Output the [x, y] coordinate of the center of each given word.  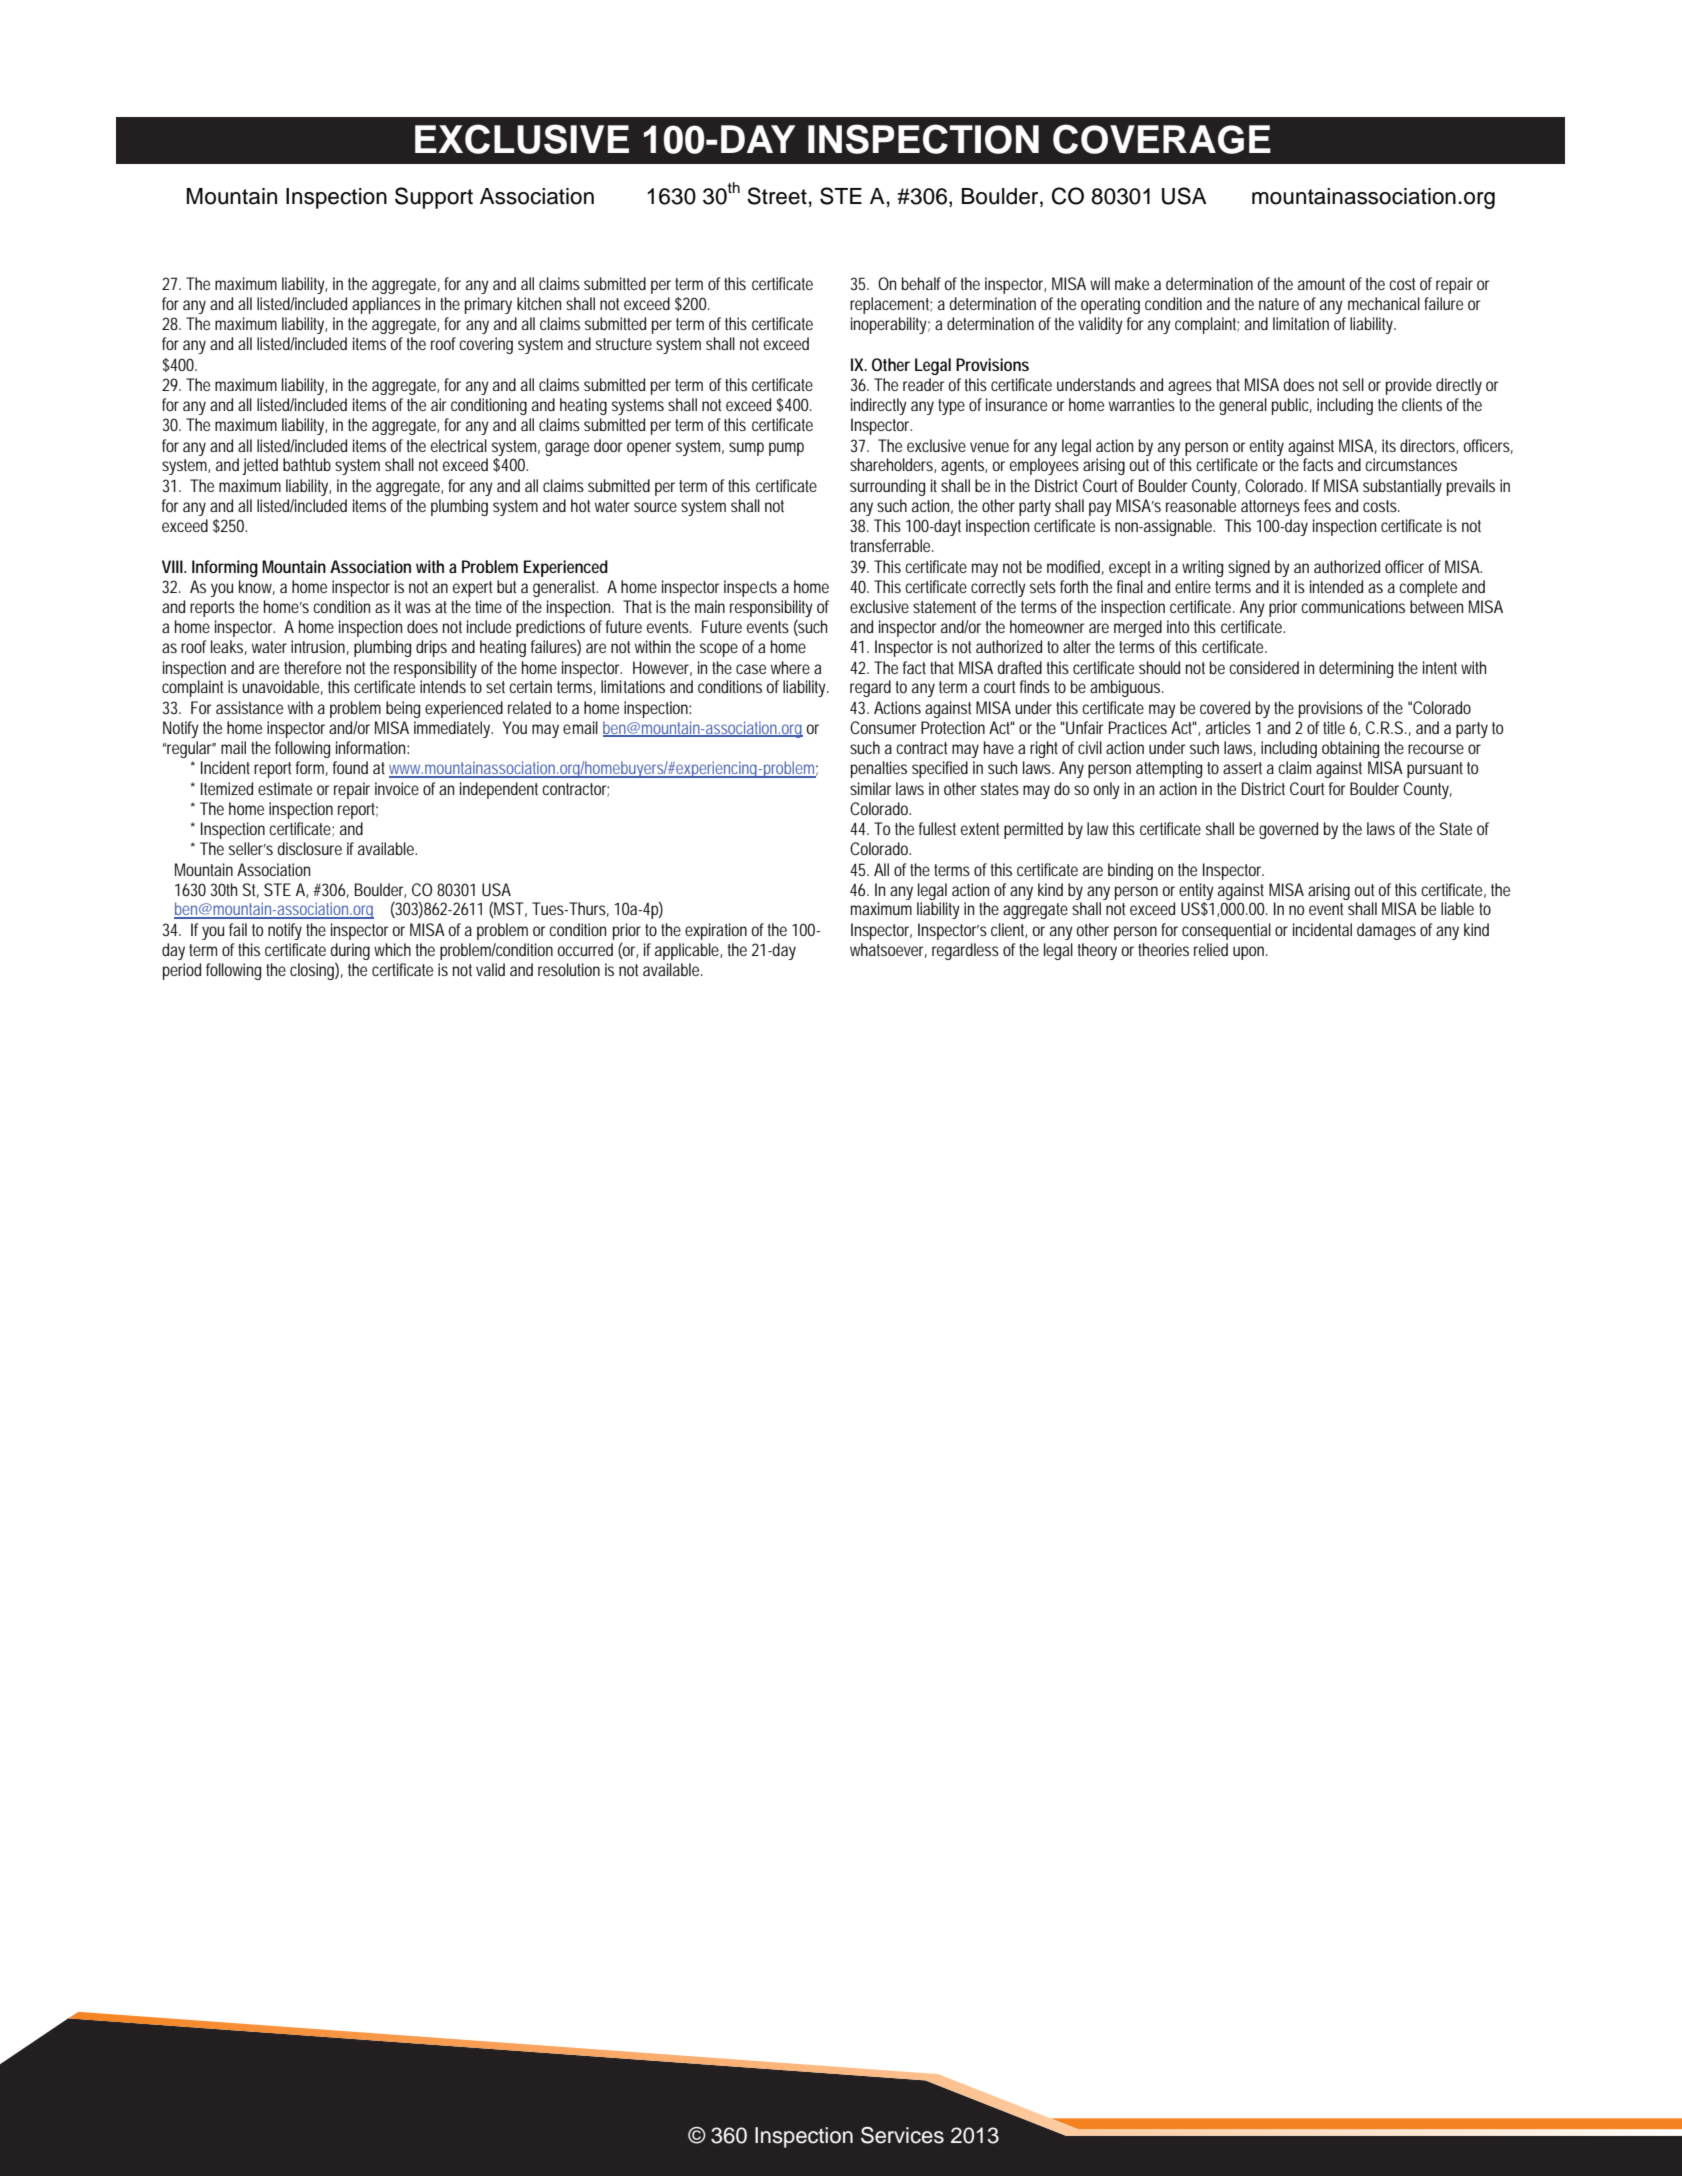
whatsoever [888, 950]
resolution [569, 969]
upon [1250, 953]
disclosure [310, 848]
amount [1321, 284]
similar [871, 788]
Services [902, 2135]
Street [777, 196]
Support [434, 198]
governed [1288, 830]
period [182, 971]
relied [1211, 949]
